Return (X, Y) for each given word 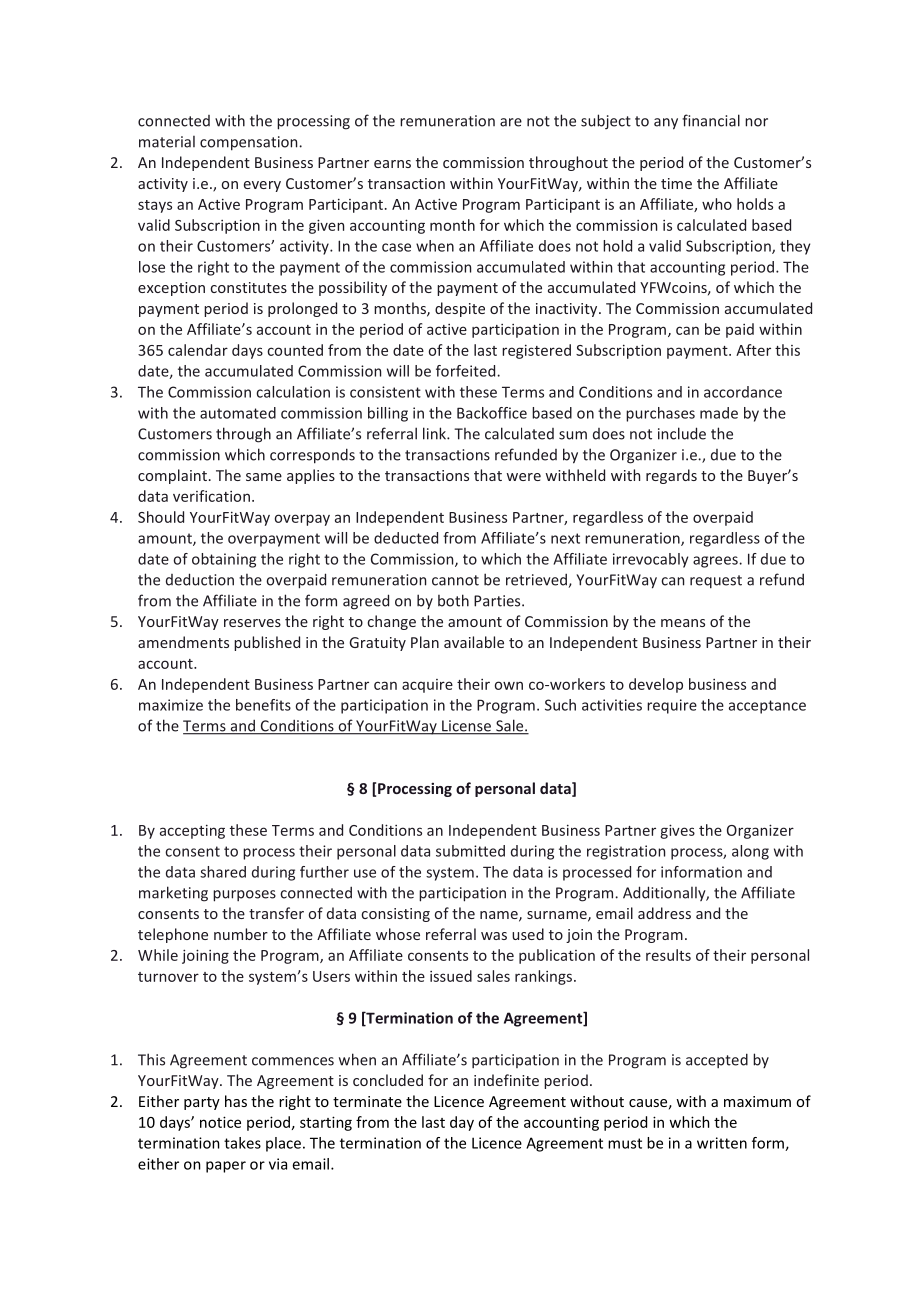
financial (711, 120)
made (719, 413)
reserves (252, 623)
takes (242, 1143)
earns (392, 164)
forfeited (467, 371)
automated (238, 413)
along (750, 852)
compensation (250, 143)
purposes (244, 896)
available (474, 642)
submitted (470, 851)
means (683, 623)
